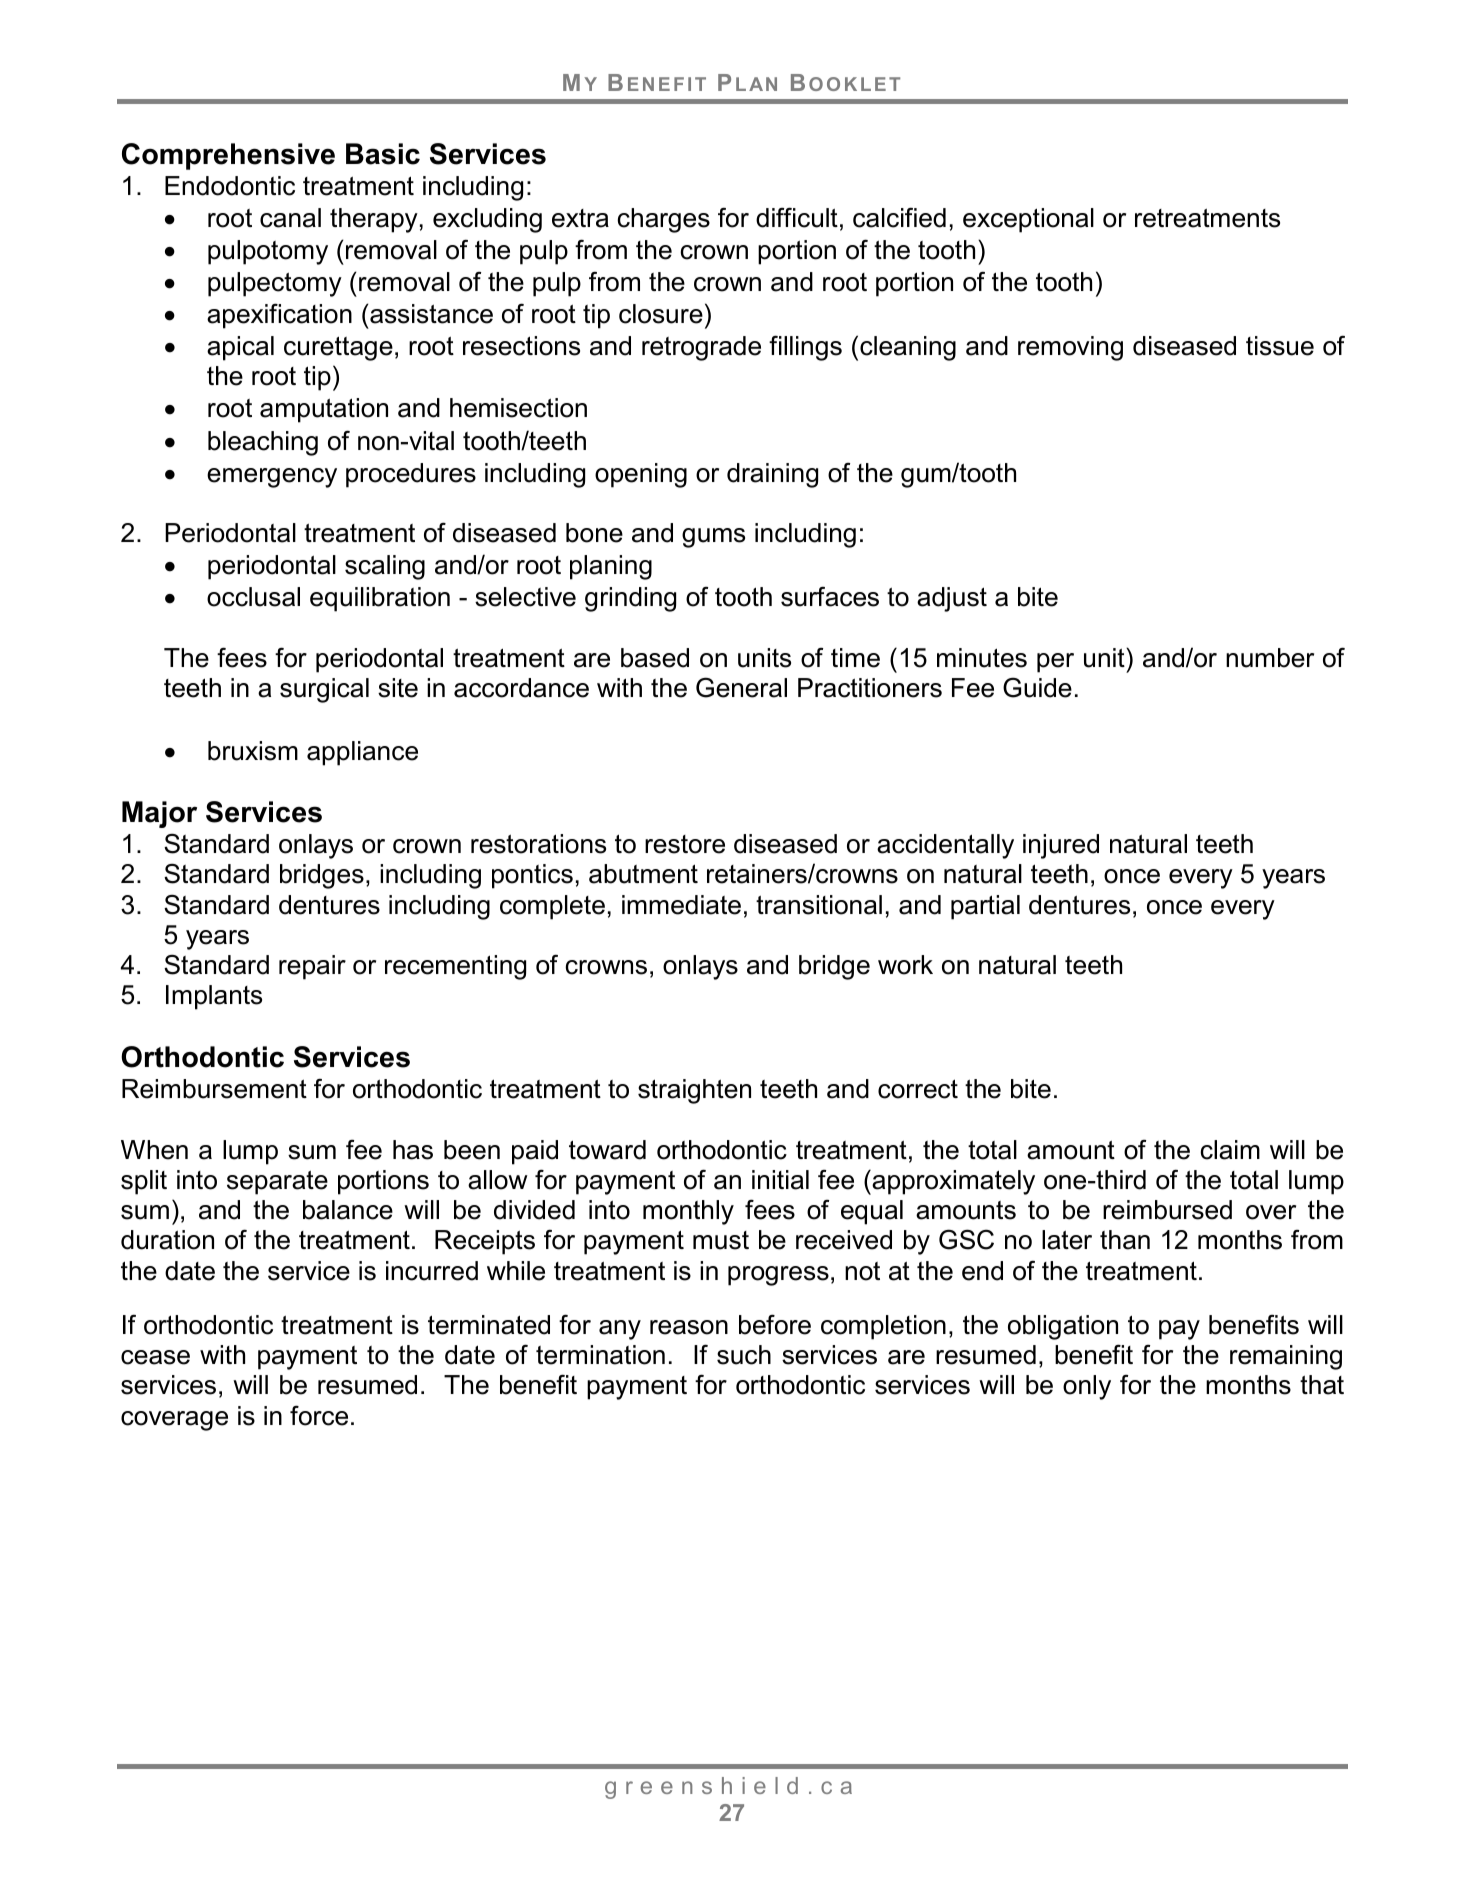 The width and height of the screenshot is (1465, 1896). What do you see at coordinates (319, 1415) in the screenshot?
I see `force` at bounding box center [319, 1415].
